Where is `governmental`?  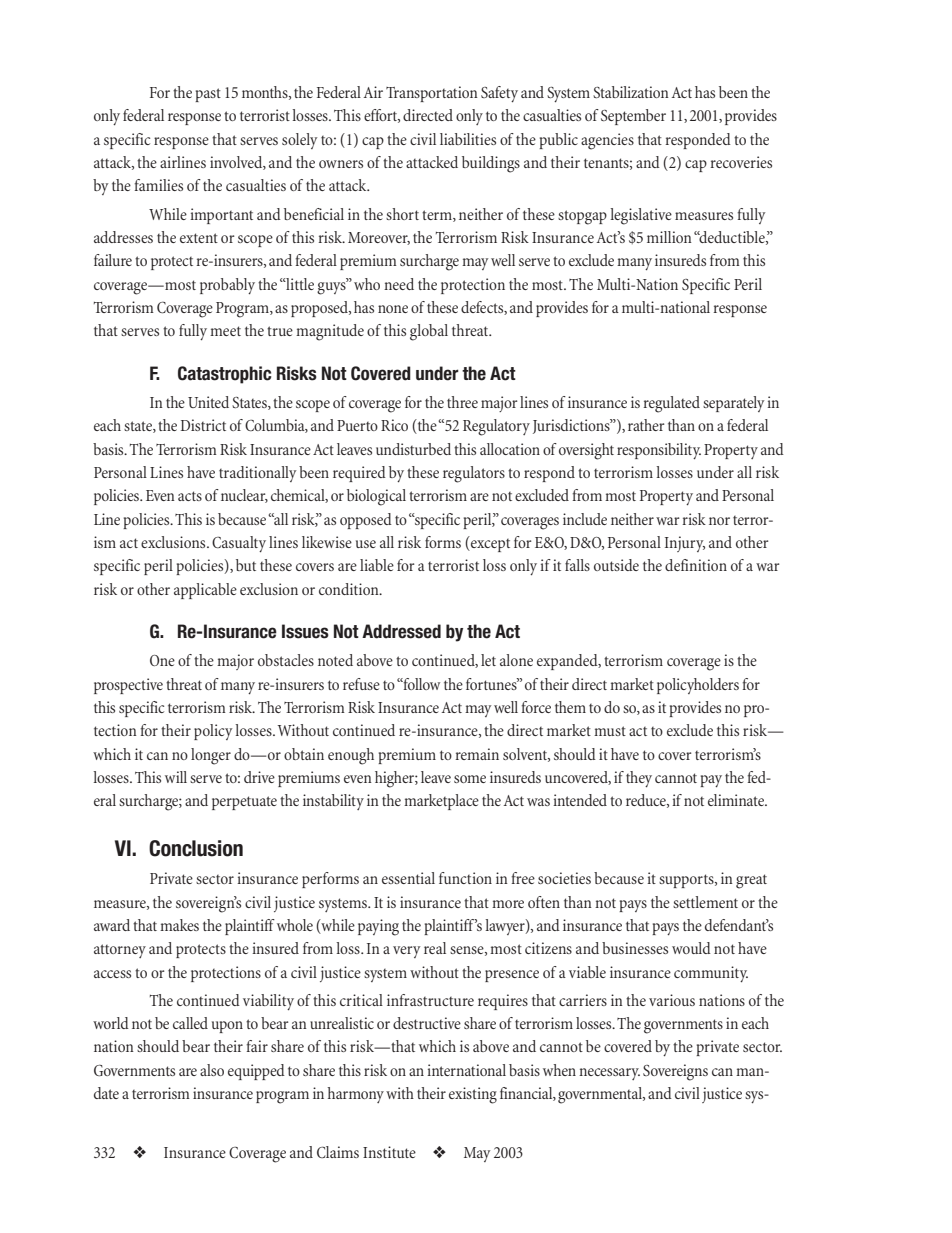
governmental is located at coordinates (601, 1095).
